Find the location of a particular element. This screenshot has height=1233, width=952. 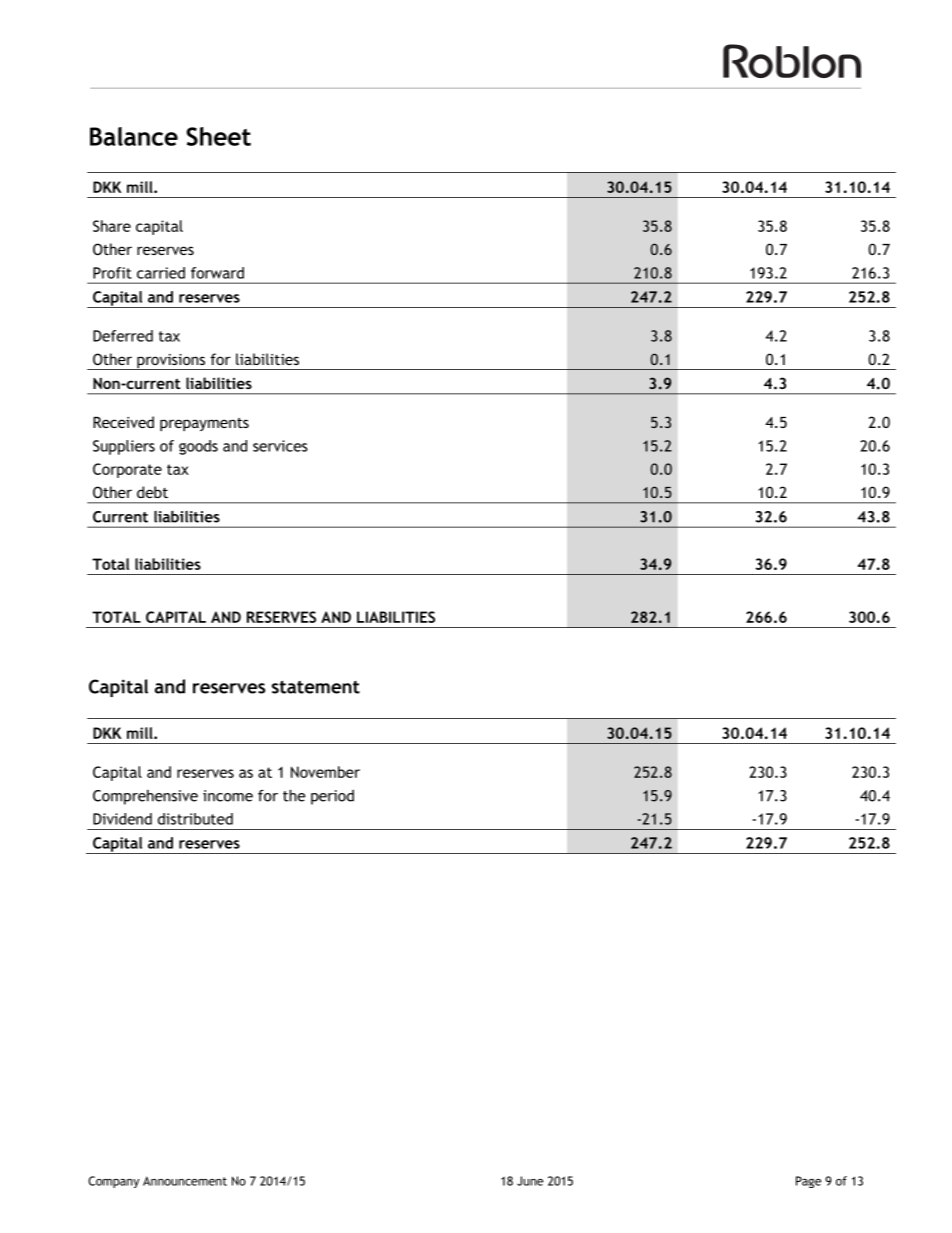

forward is located at coordinates (217, 273).
